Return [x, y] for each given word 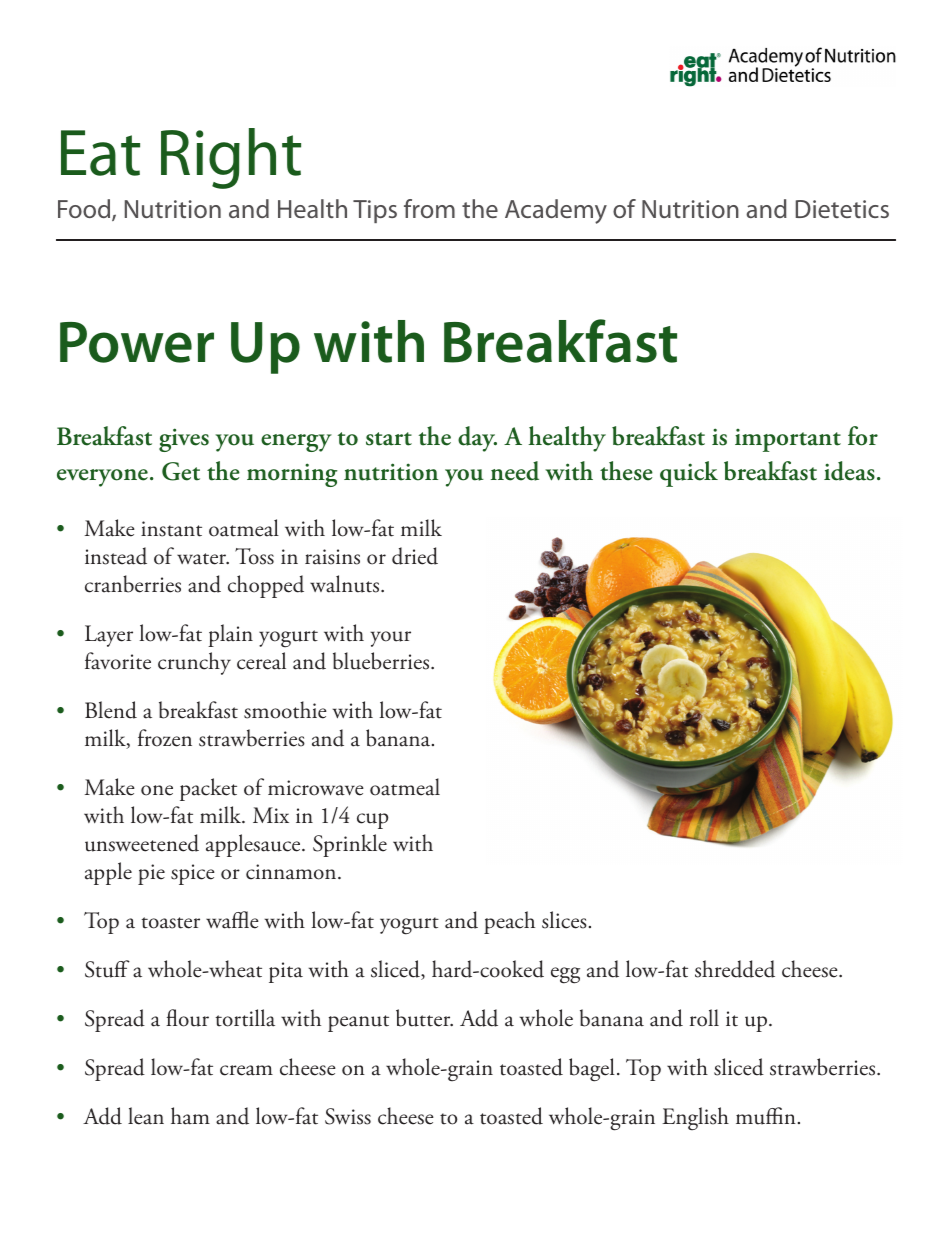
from [429, 208]
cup [372, 821]
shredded [735, 969]
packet [208, 789]
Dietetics [842, 209]
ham [190, 1116]
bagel [592, 1070]
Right [231, 158]
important [788, 440]
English [695, 1118]
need [515, 471]
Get [181, 471]
